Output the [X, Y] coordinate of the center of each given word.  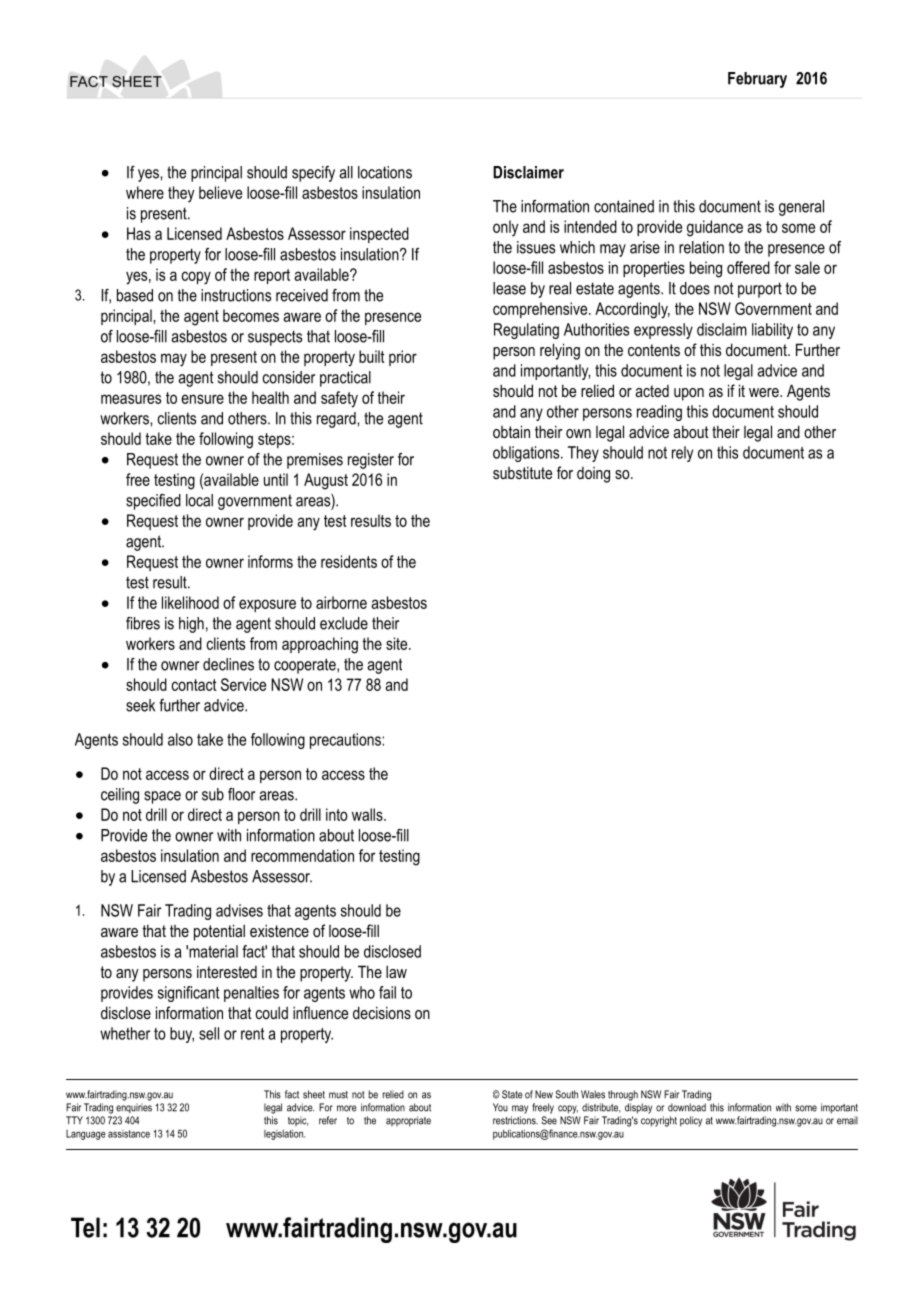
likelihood [190, 602]
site [398, 643]
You [500, 1107]
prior [403, 358]
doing [593, 475]
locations [385, 172]
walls [368, 814]
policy [691, 1121]
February [757, 80]
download [687, 1107]
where [145, 192]
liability [772, 331]
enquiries [134, 1108]
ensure [202, 399]
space [162, 797]
